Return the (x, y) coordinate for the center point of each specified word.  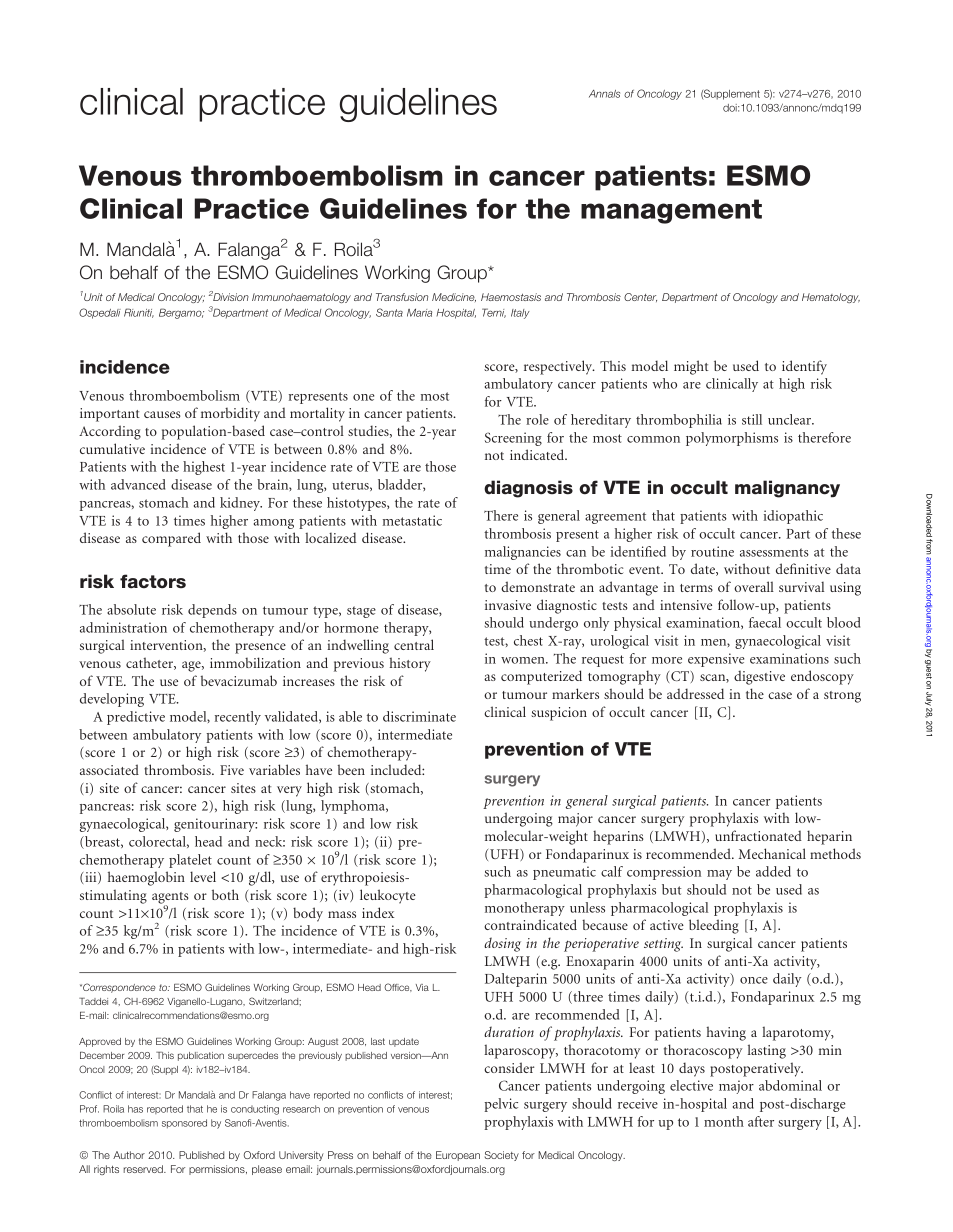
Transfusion (402, 297)
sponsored (184, 1123)
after (761, 1121)
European (458, 1156)
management (671, 211)
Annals (604, 94)
